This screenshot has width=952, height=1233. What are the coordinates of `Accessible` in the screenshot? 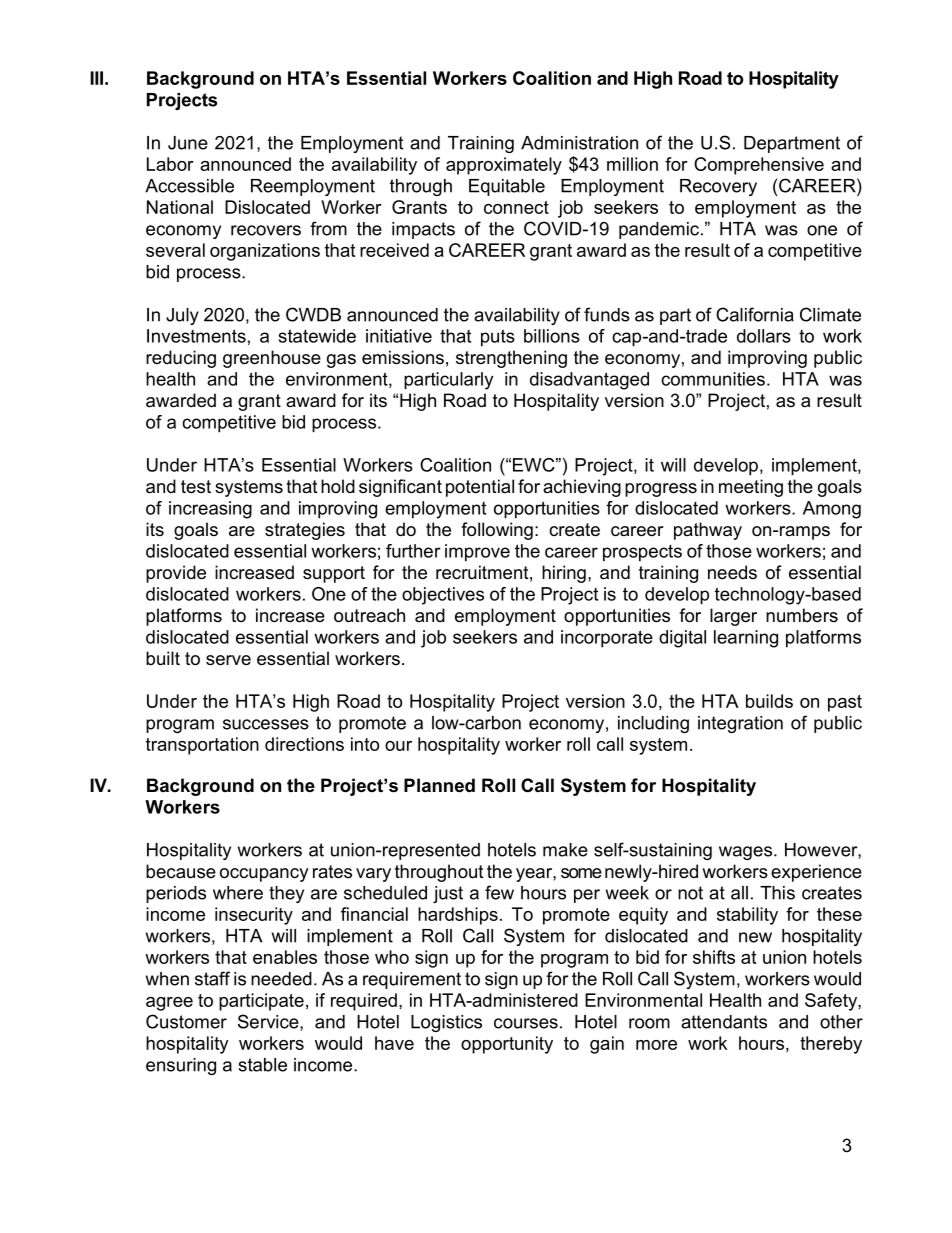 It's located at (189, 186).
